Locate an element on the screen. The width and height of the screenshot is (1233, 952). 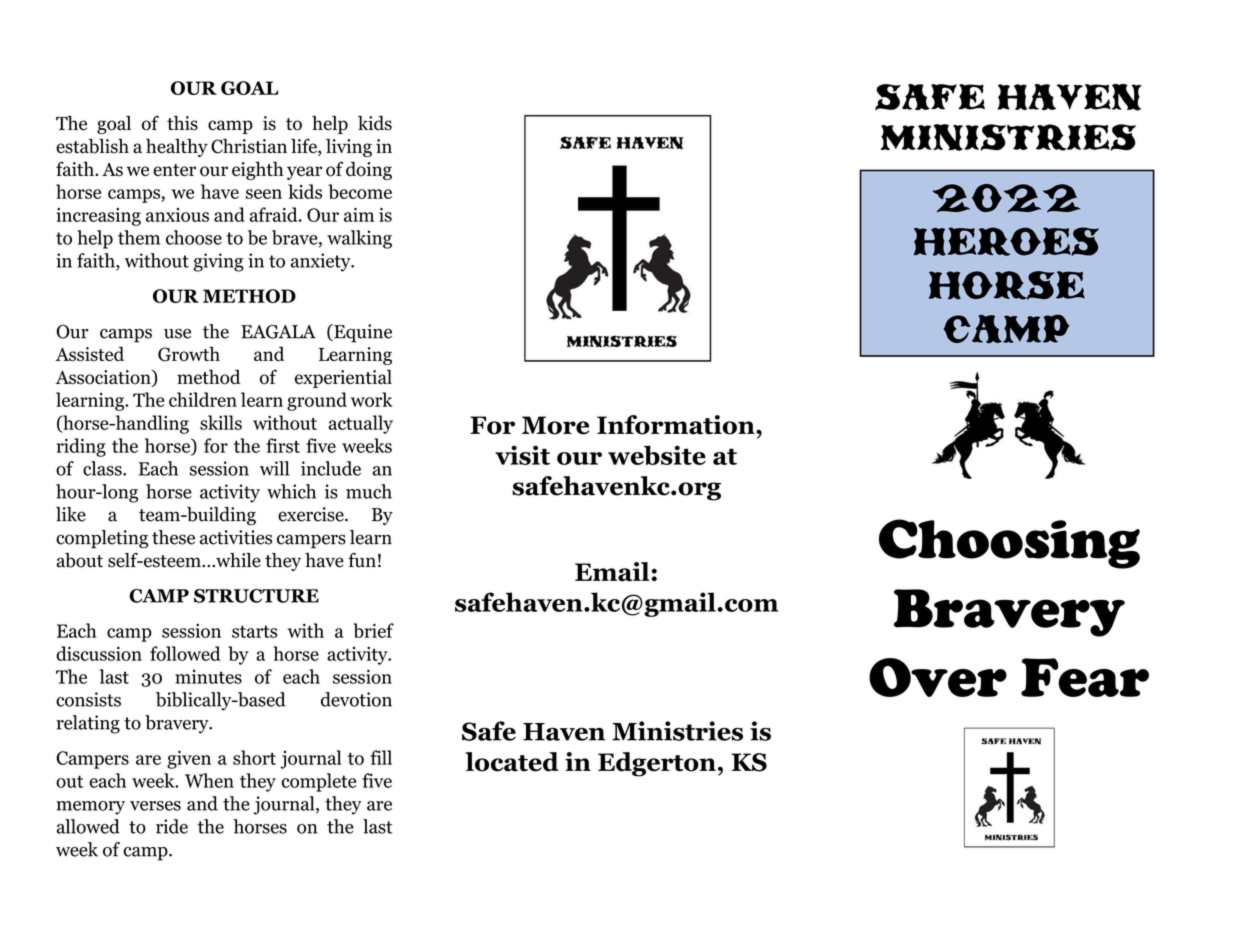
doing is located at coordinates (369, 170).
